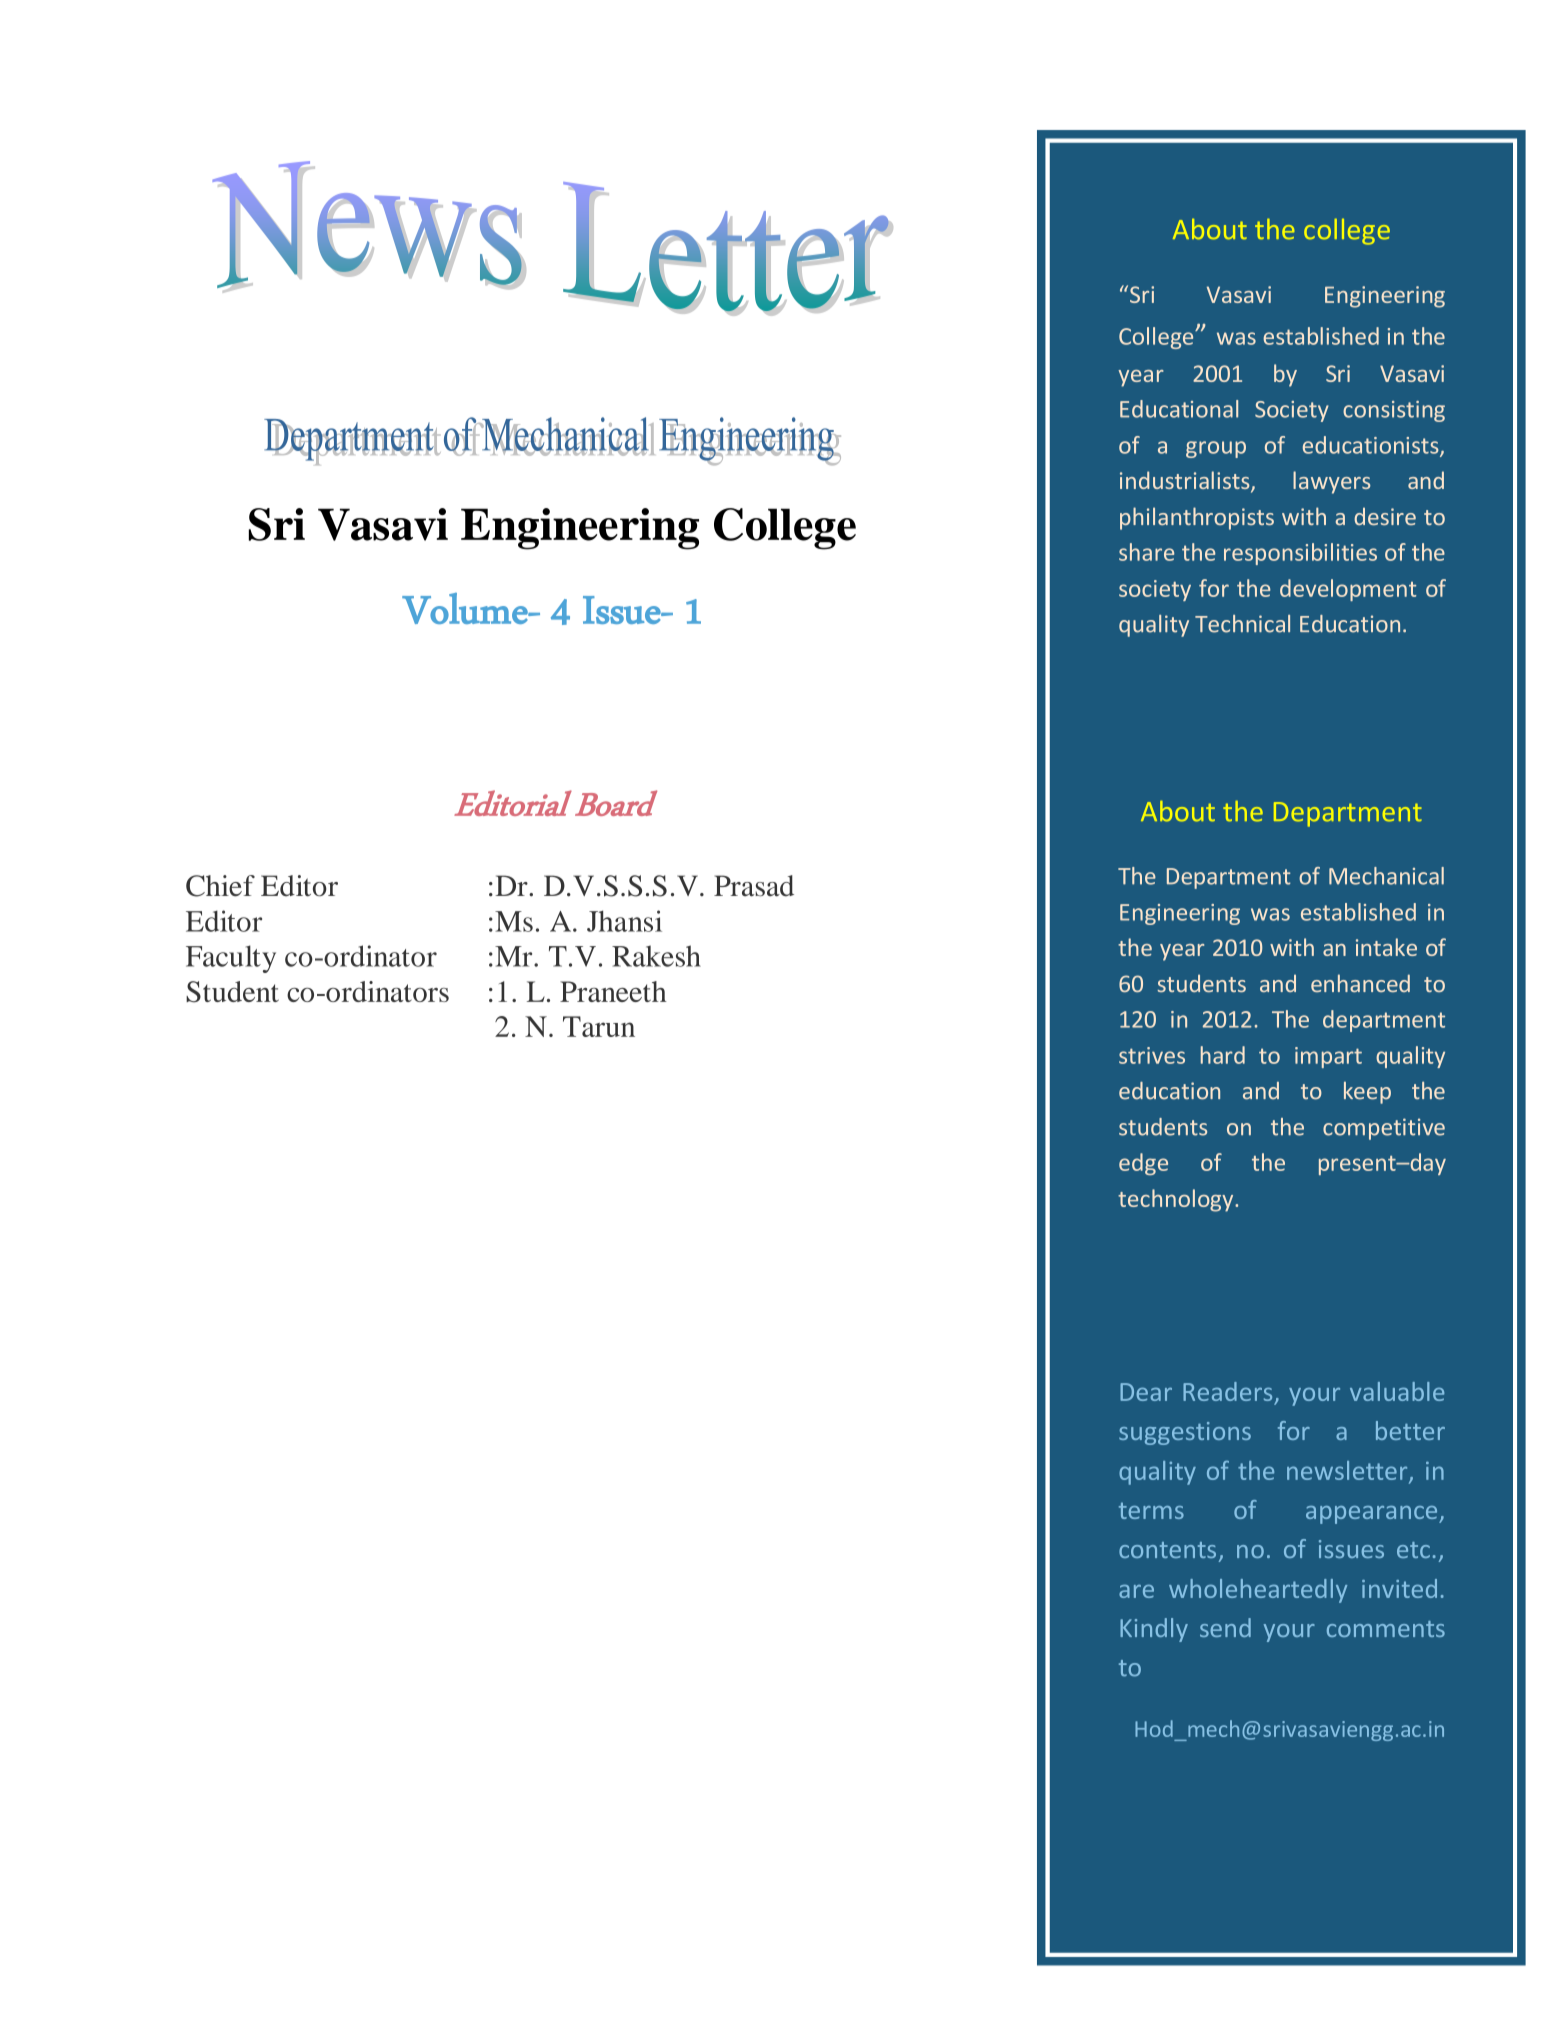  What do you see at coordinates (599, 1026) in the image?
I see `Tarun` at bounding box center [599, 1026].
